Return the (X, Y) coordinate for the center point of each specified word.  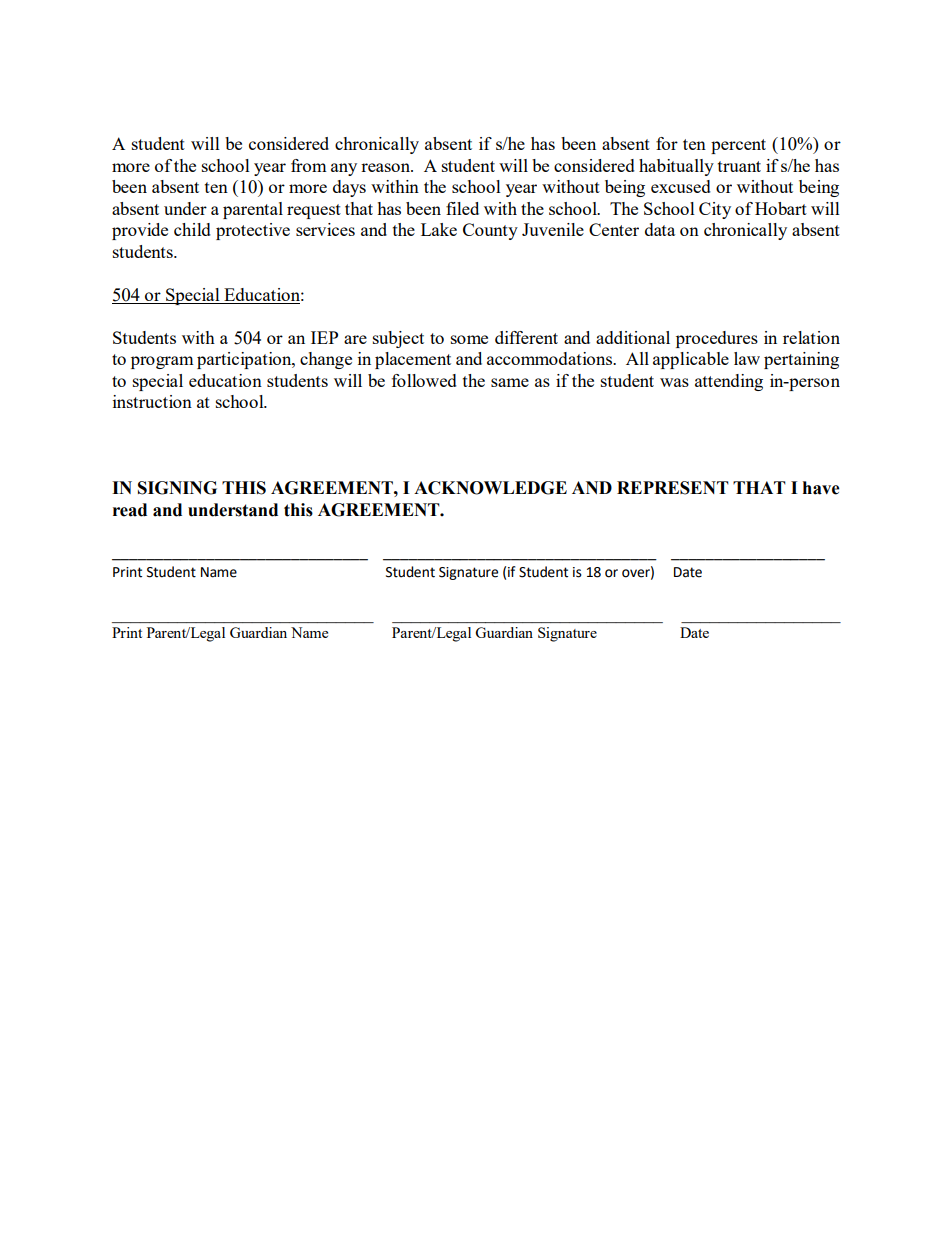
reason (387, 167)
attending (729, 382)
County (490, 231)
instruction (152, 401)
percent (738, 146)
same (510, 382)
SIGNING (177, 488)
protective (253, 231)
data (660, 229)
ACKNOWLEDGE (490, 488)
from (309, 165)
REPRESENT (673, 488)
